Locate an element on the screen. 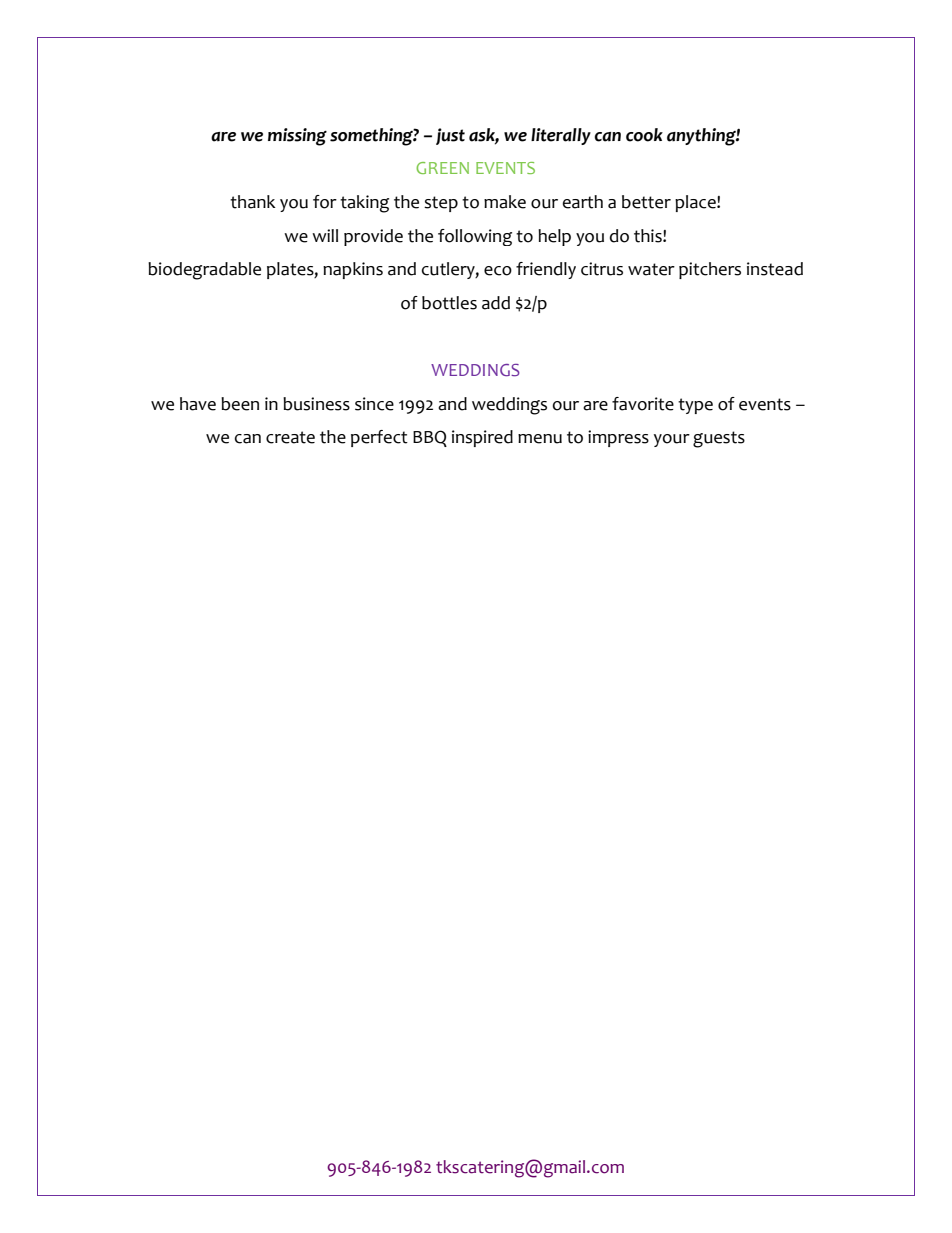 The width and height of the screenshot is (952, 1233). pitchers is located at coordinates (710, 270).
